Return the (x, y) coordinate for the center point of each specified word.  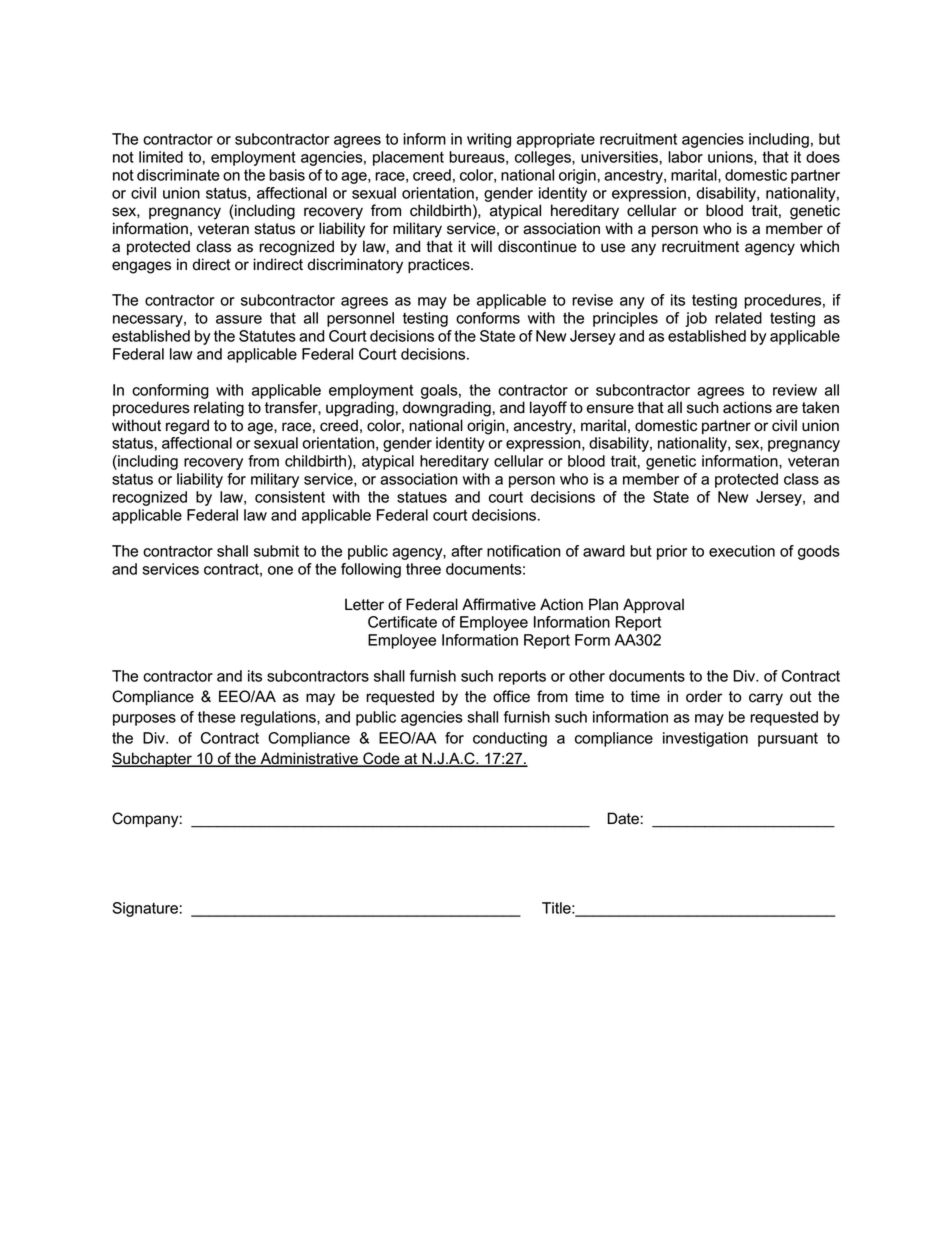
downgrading (447, 409)
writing (489, 140)
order (704, 696)
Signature (145, 909)
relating (219, 409)
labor (685, 157)
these (217, 717)
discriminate (178, 175)
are (787, 409)
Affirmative (499, 604)
